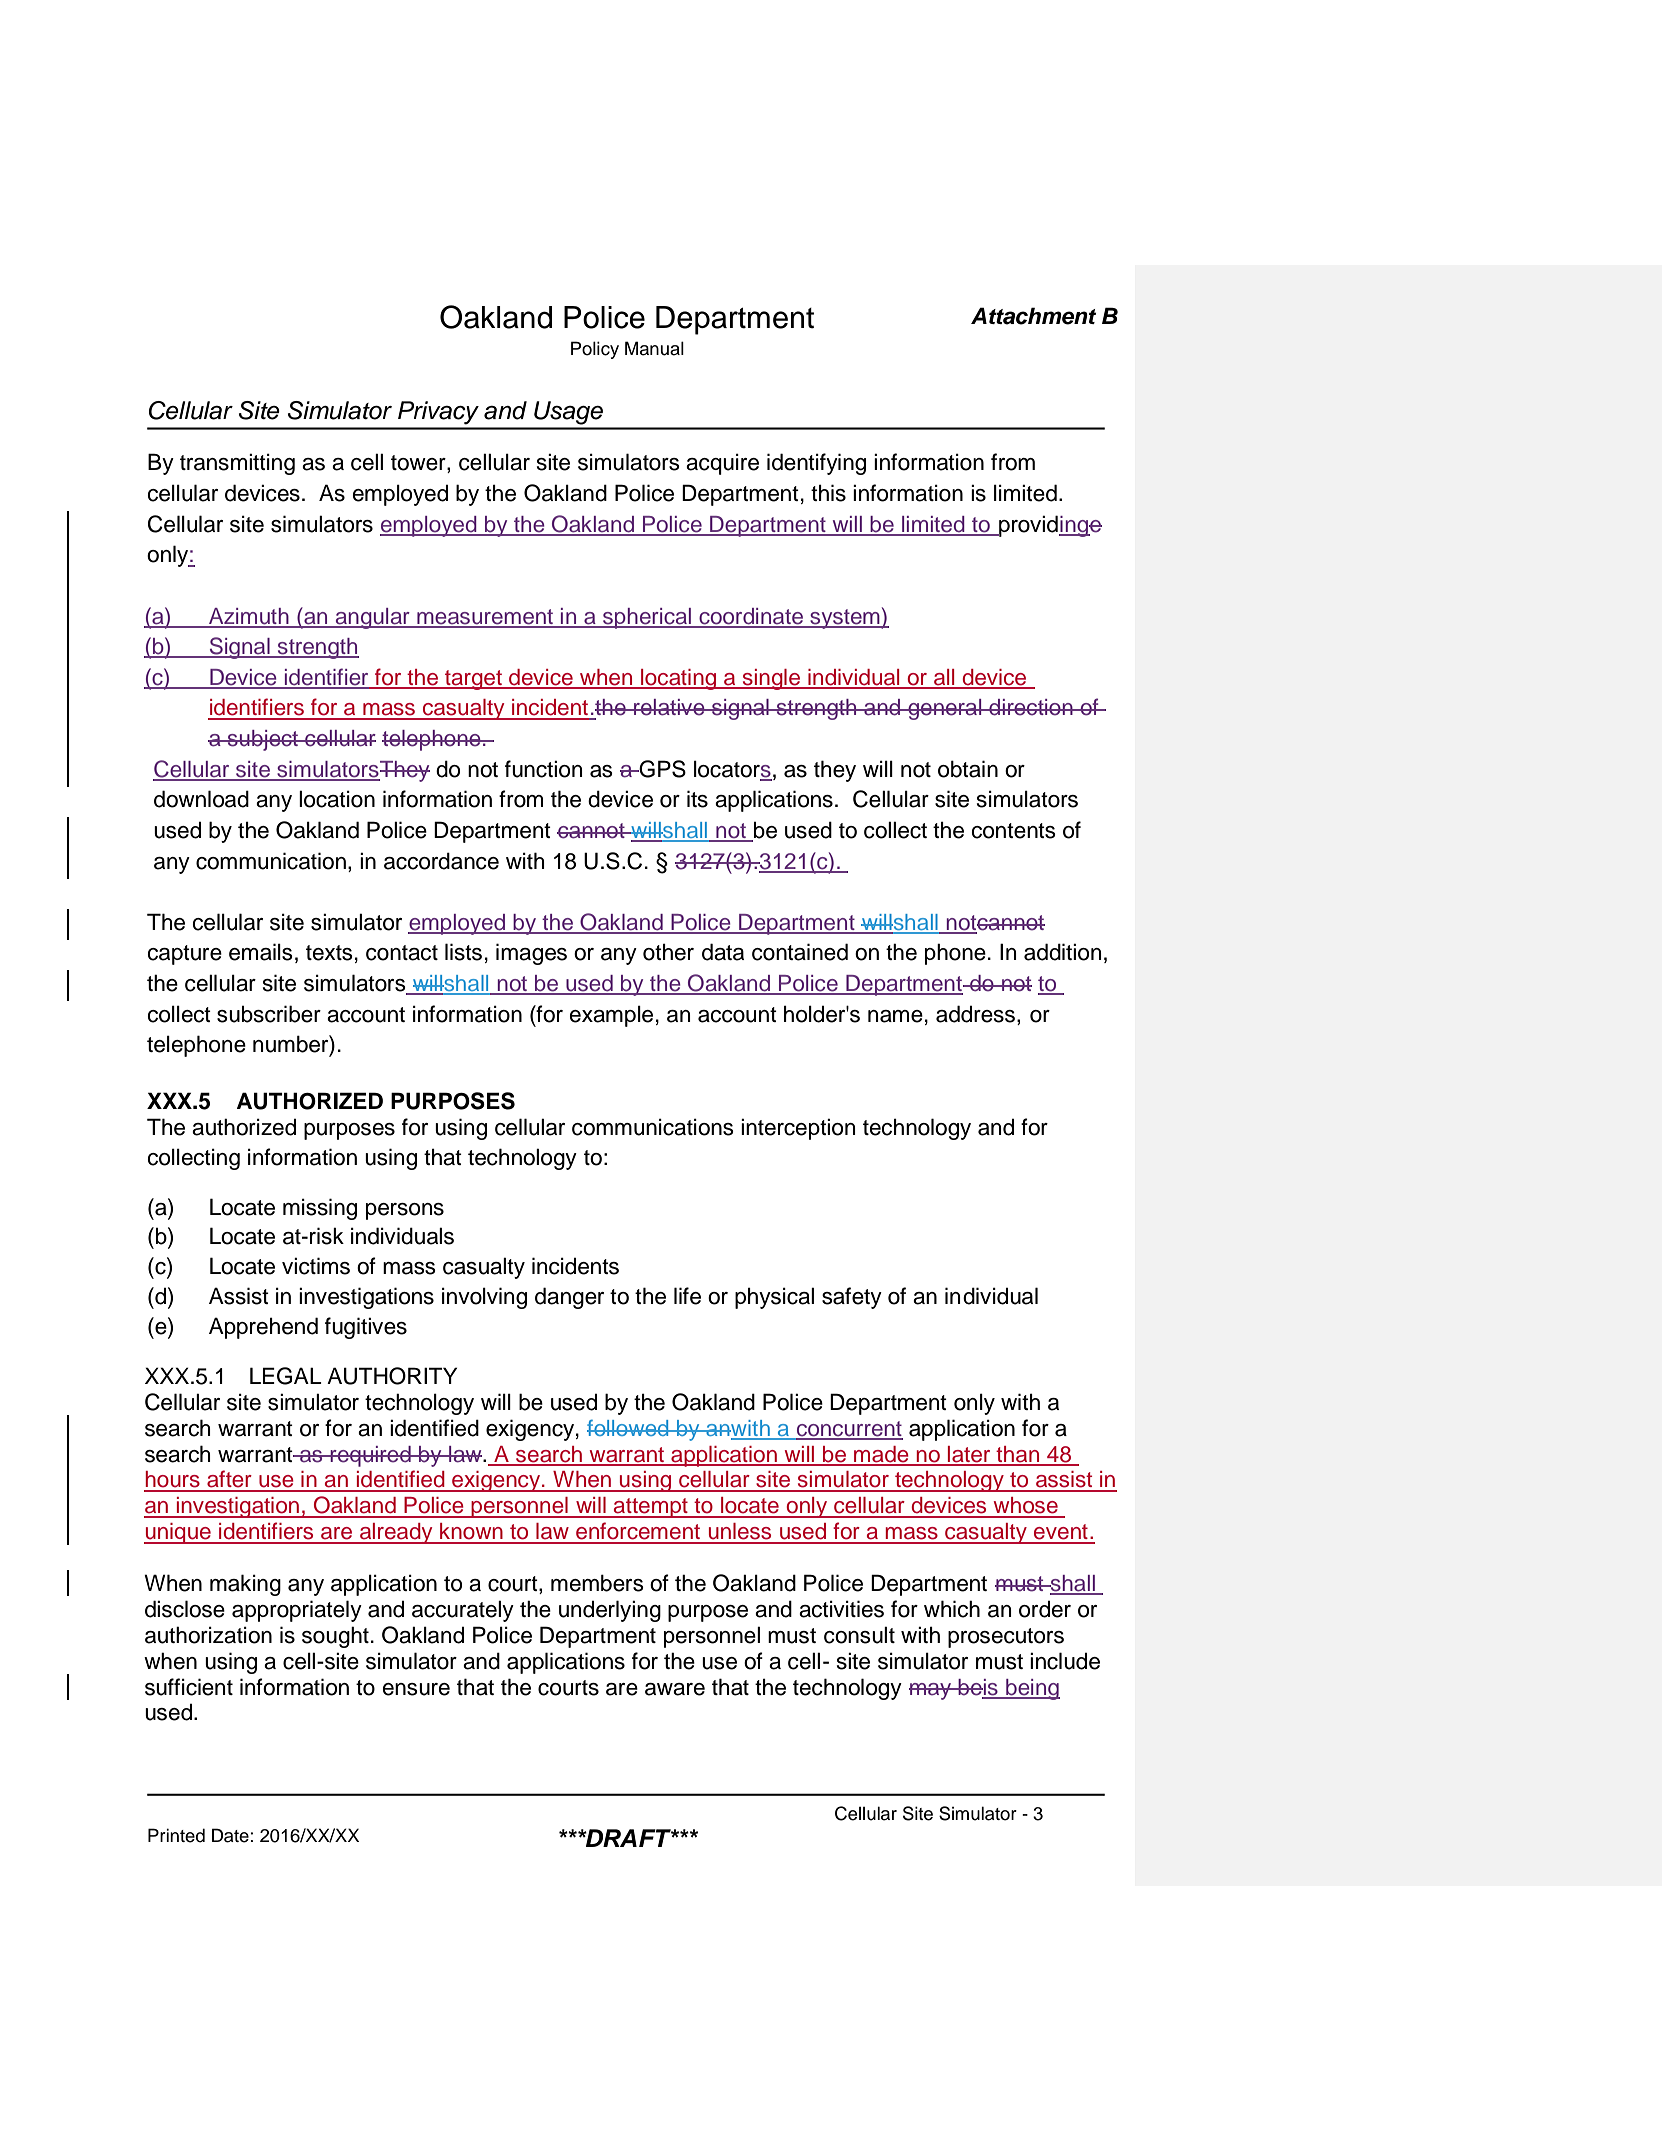  What do you see at coordinates (263, 740) in the document?
I see `subject` at bounding box center [263, 740].
